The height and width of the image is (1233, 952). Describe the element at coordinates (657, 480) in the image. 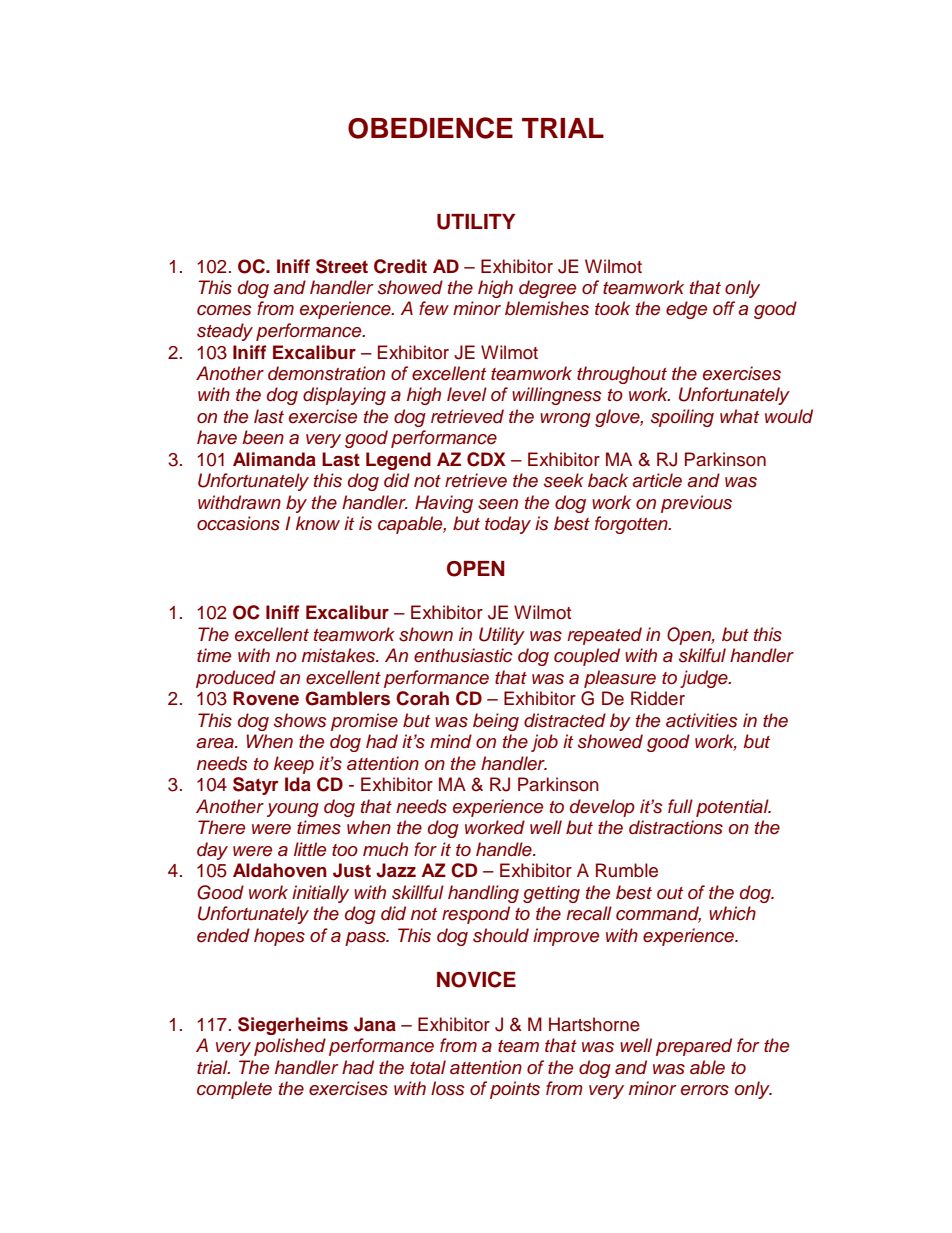

I see `article` at that location.
